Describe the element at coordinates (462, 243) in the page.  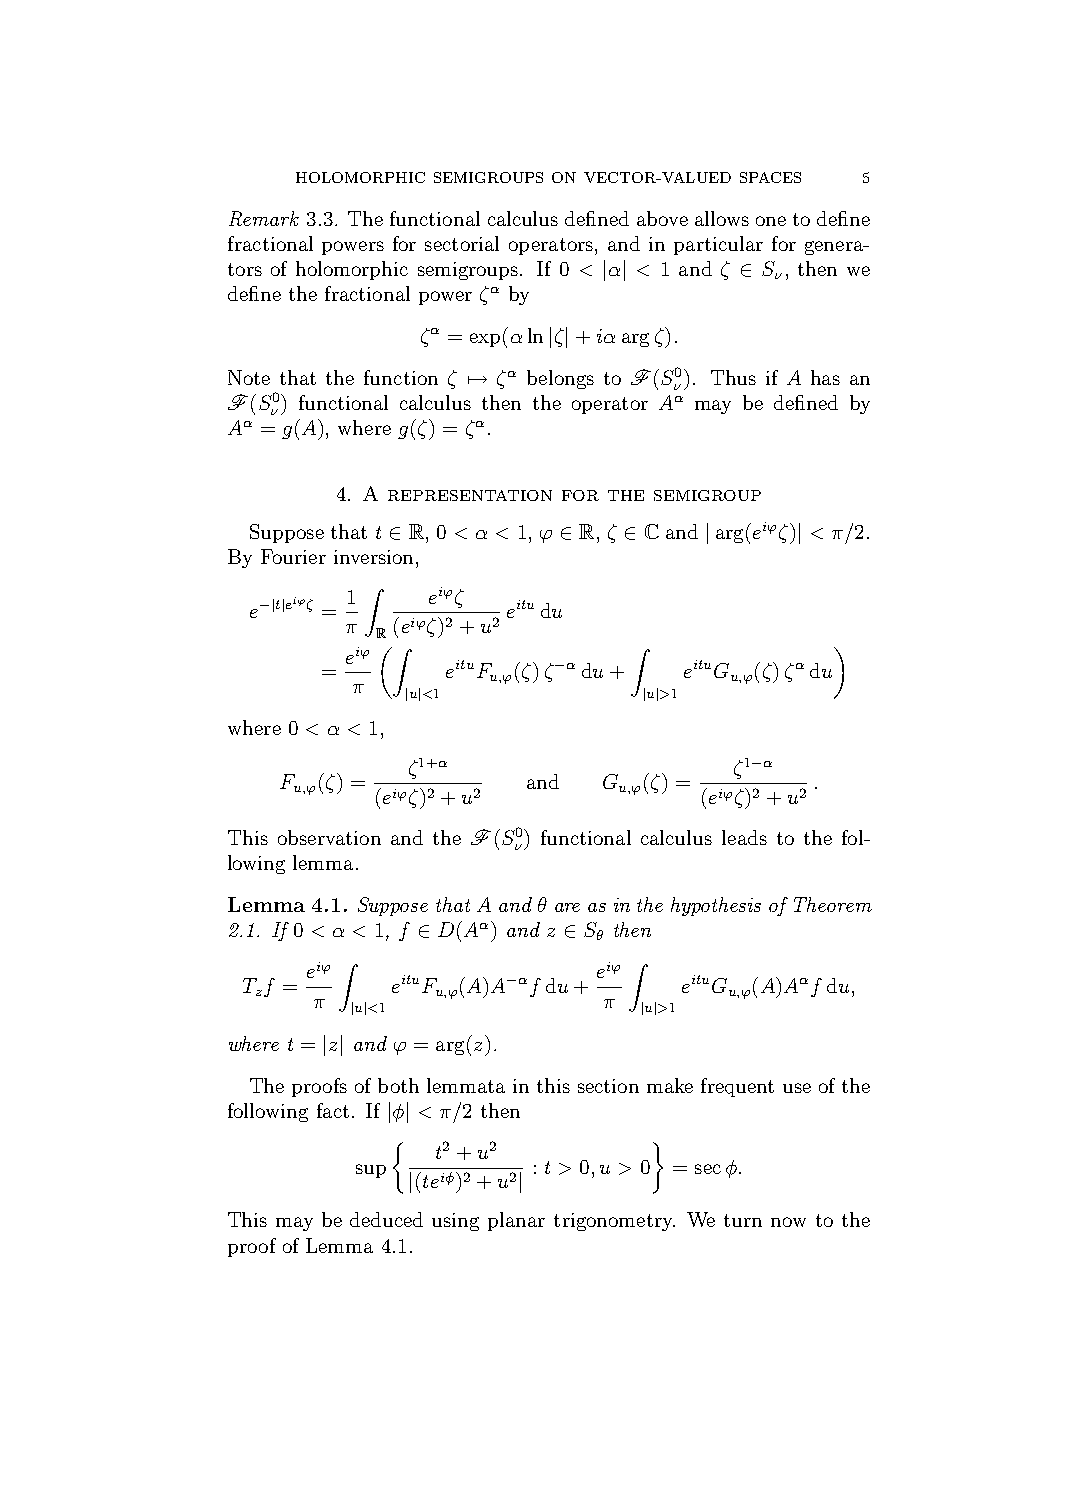
I see `sectorial` at that location.
